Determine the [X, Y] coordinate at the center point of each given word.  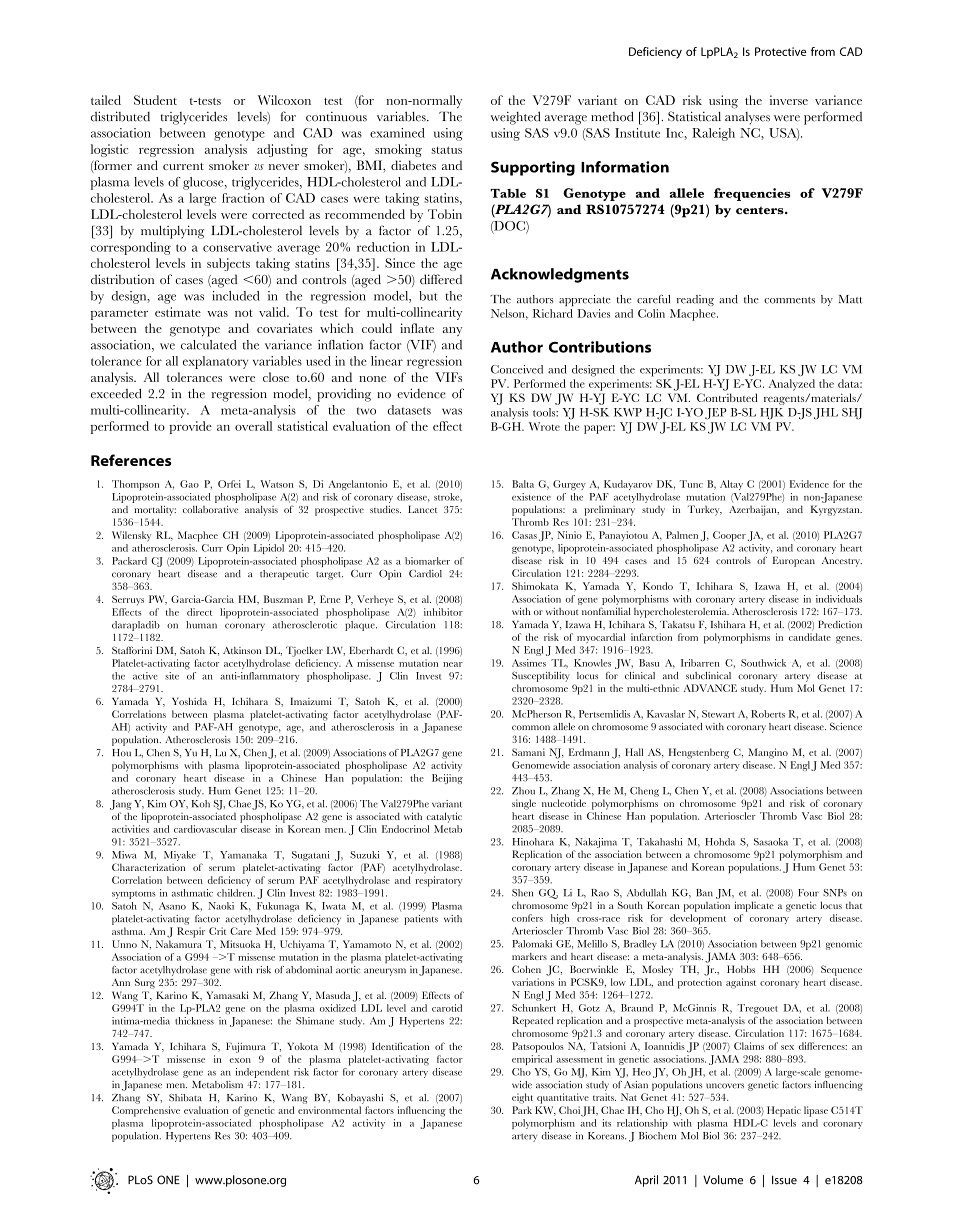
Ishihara [728, 624]
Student [155, 100]
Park [522, 1110]
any [452, 331]
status [447, 150]
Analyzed [792, 385]
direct [199, 612]
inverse [789, 100]
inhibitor [443, 612]
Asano [172, 906]
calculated [208, 345]
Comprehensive [146, 1111]
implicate [754, 906]
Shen [522, 893]
